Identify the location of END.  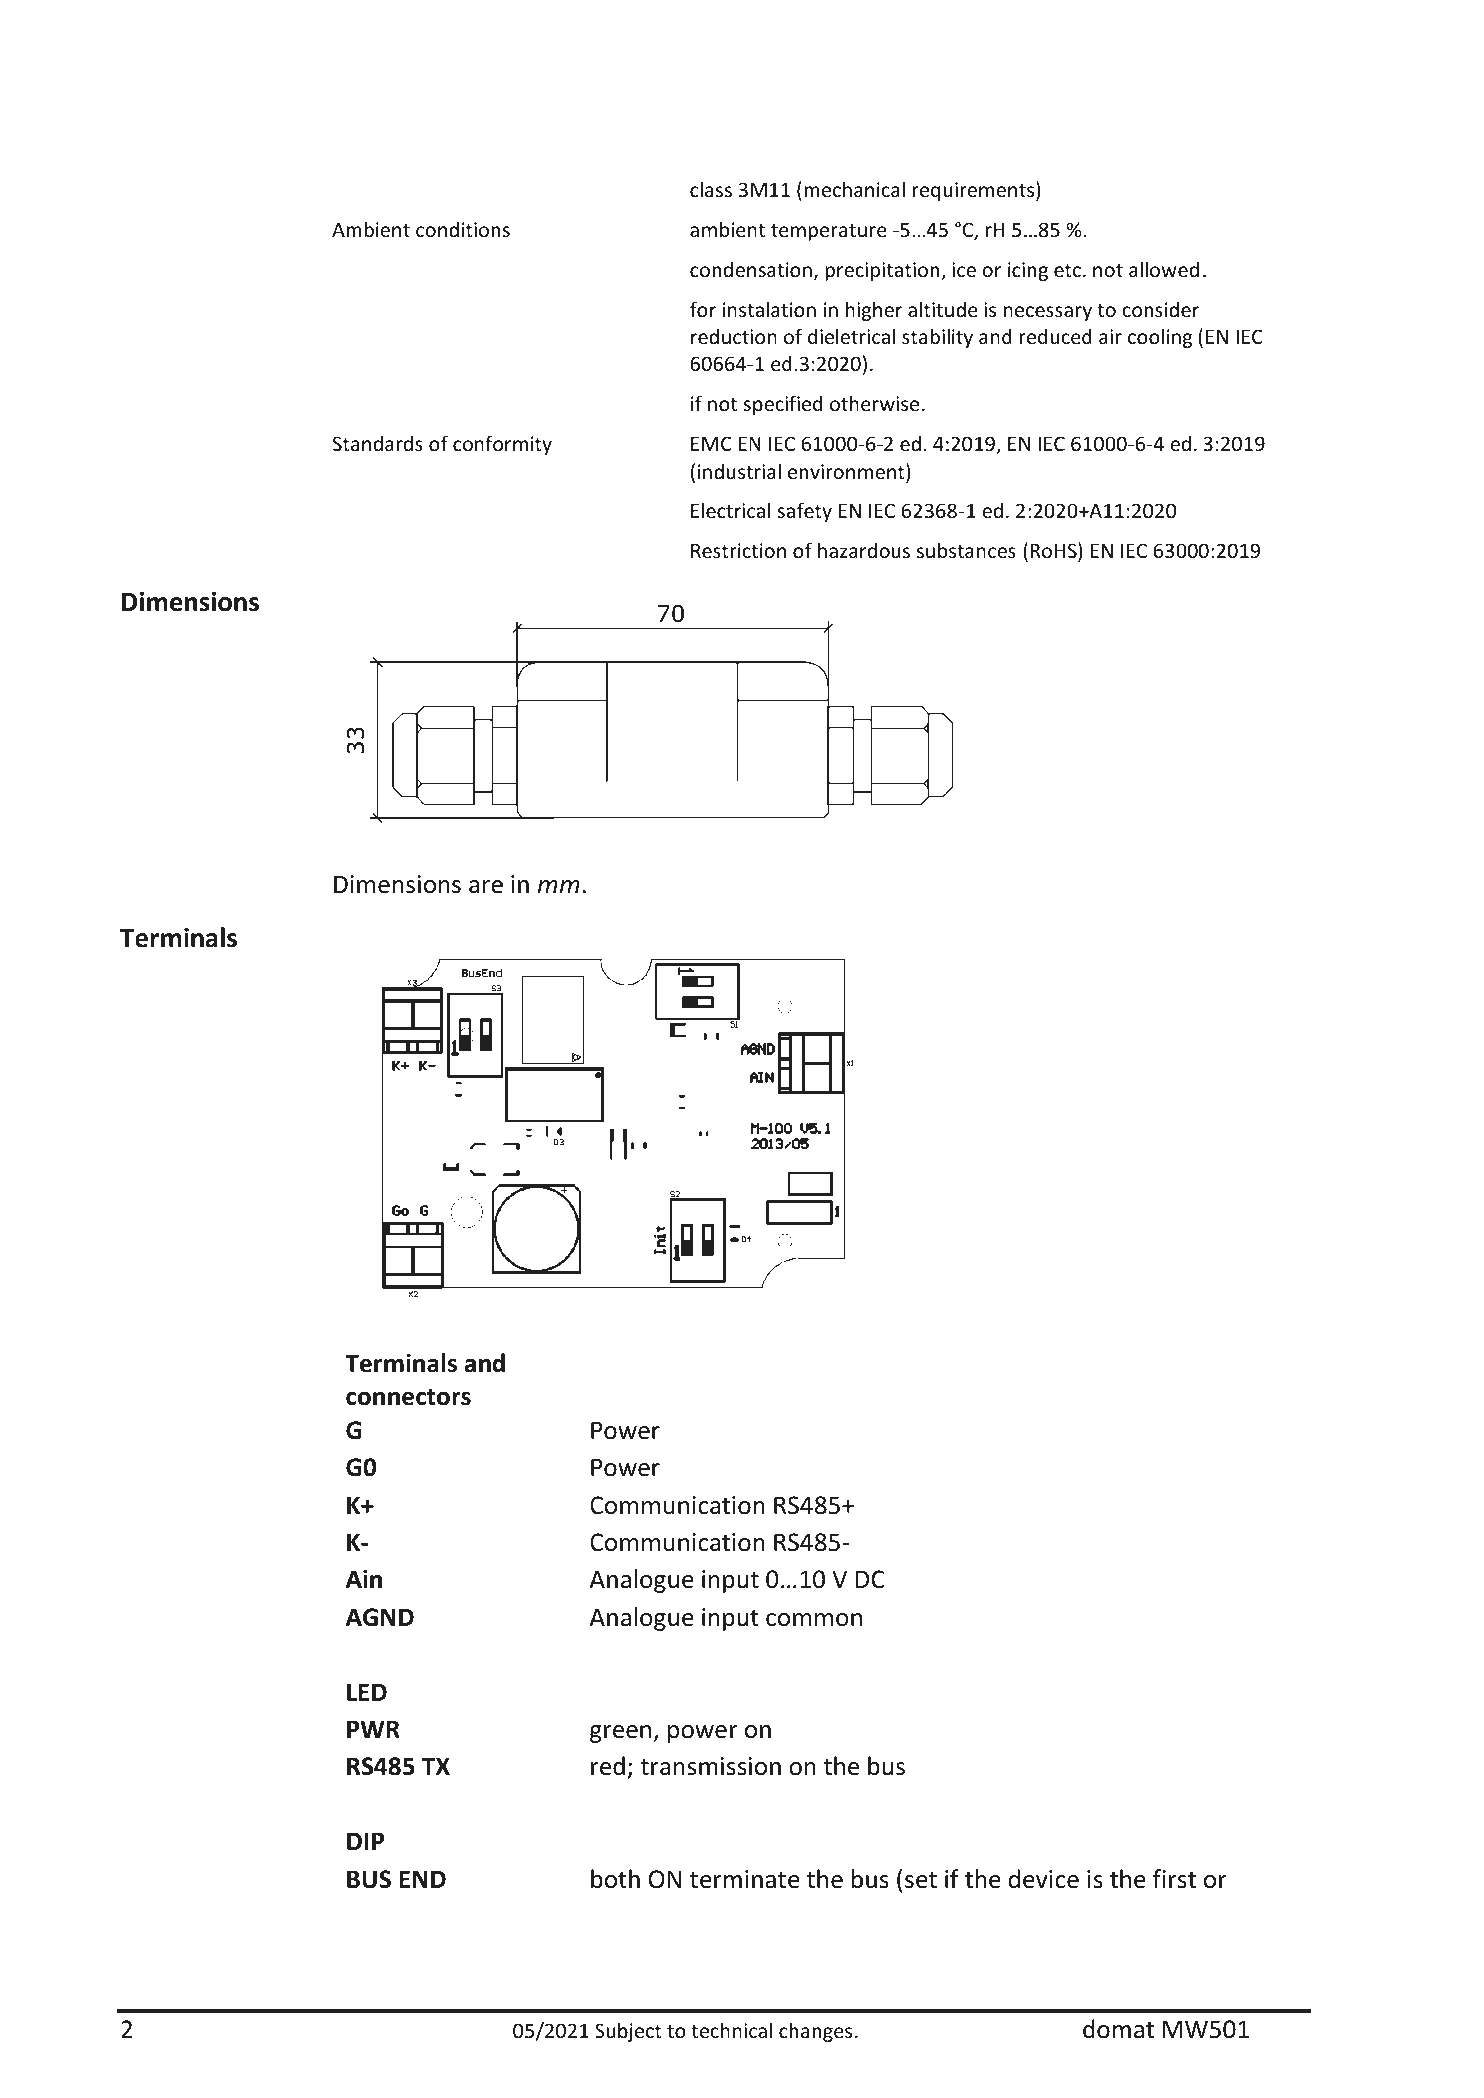
(422, 1879).
